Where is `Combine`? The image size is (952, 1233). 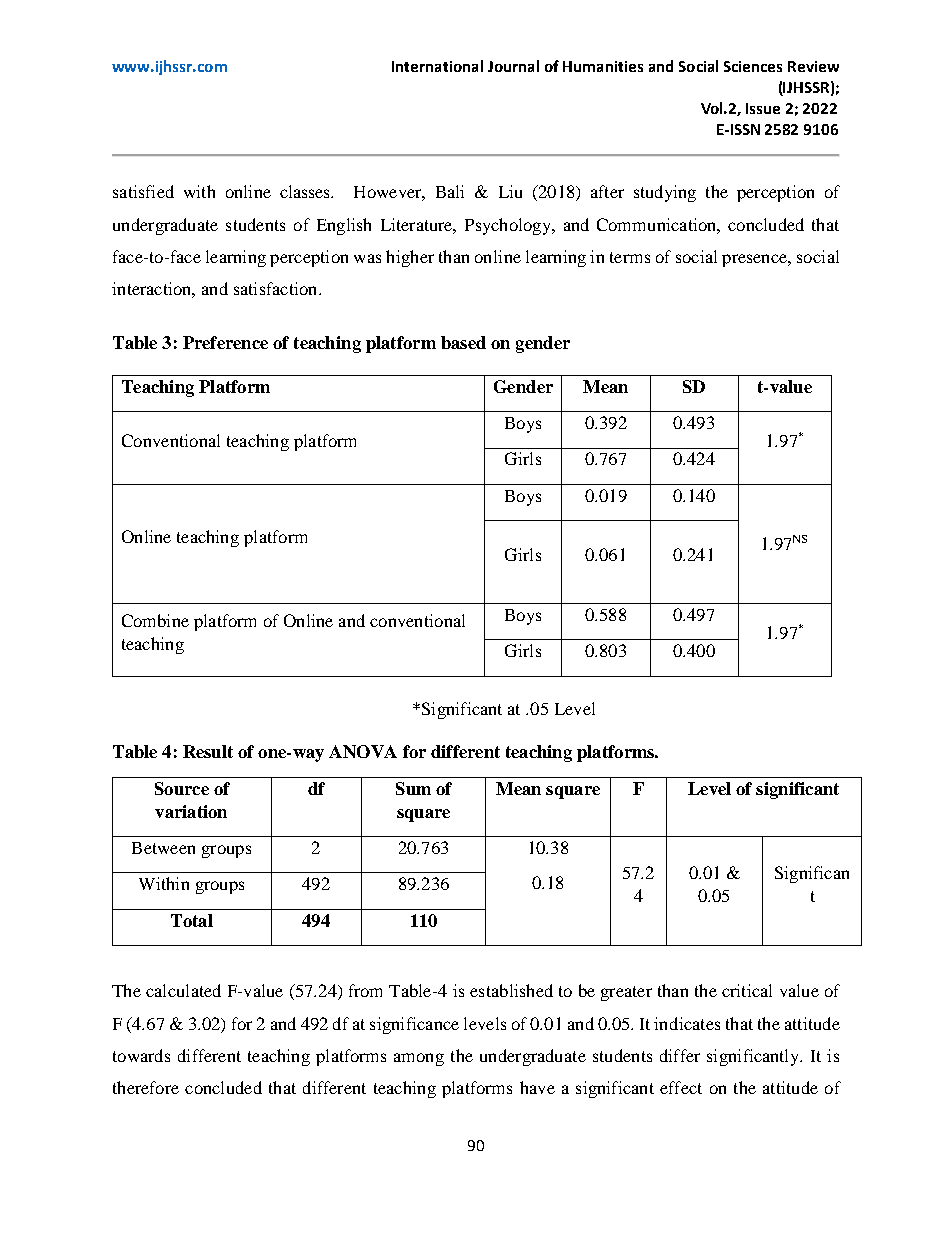
Combine is located at coordinates (155, 620).
